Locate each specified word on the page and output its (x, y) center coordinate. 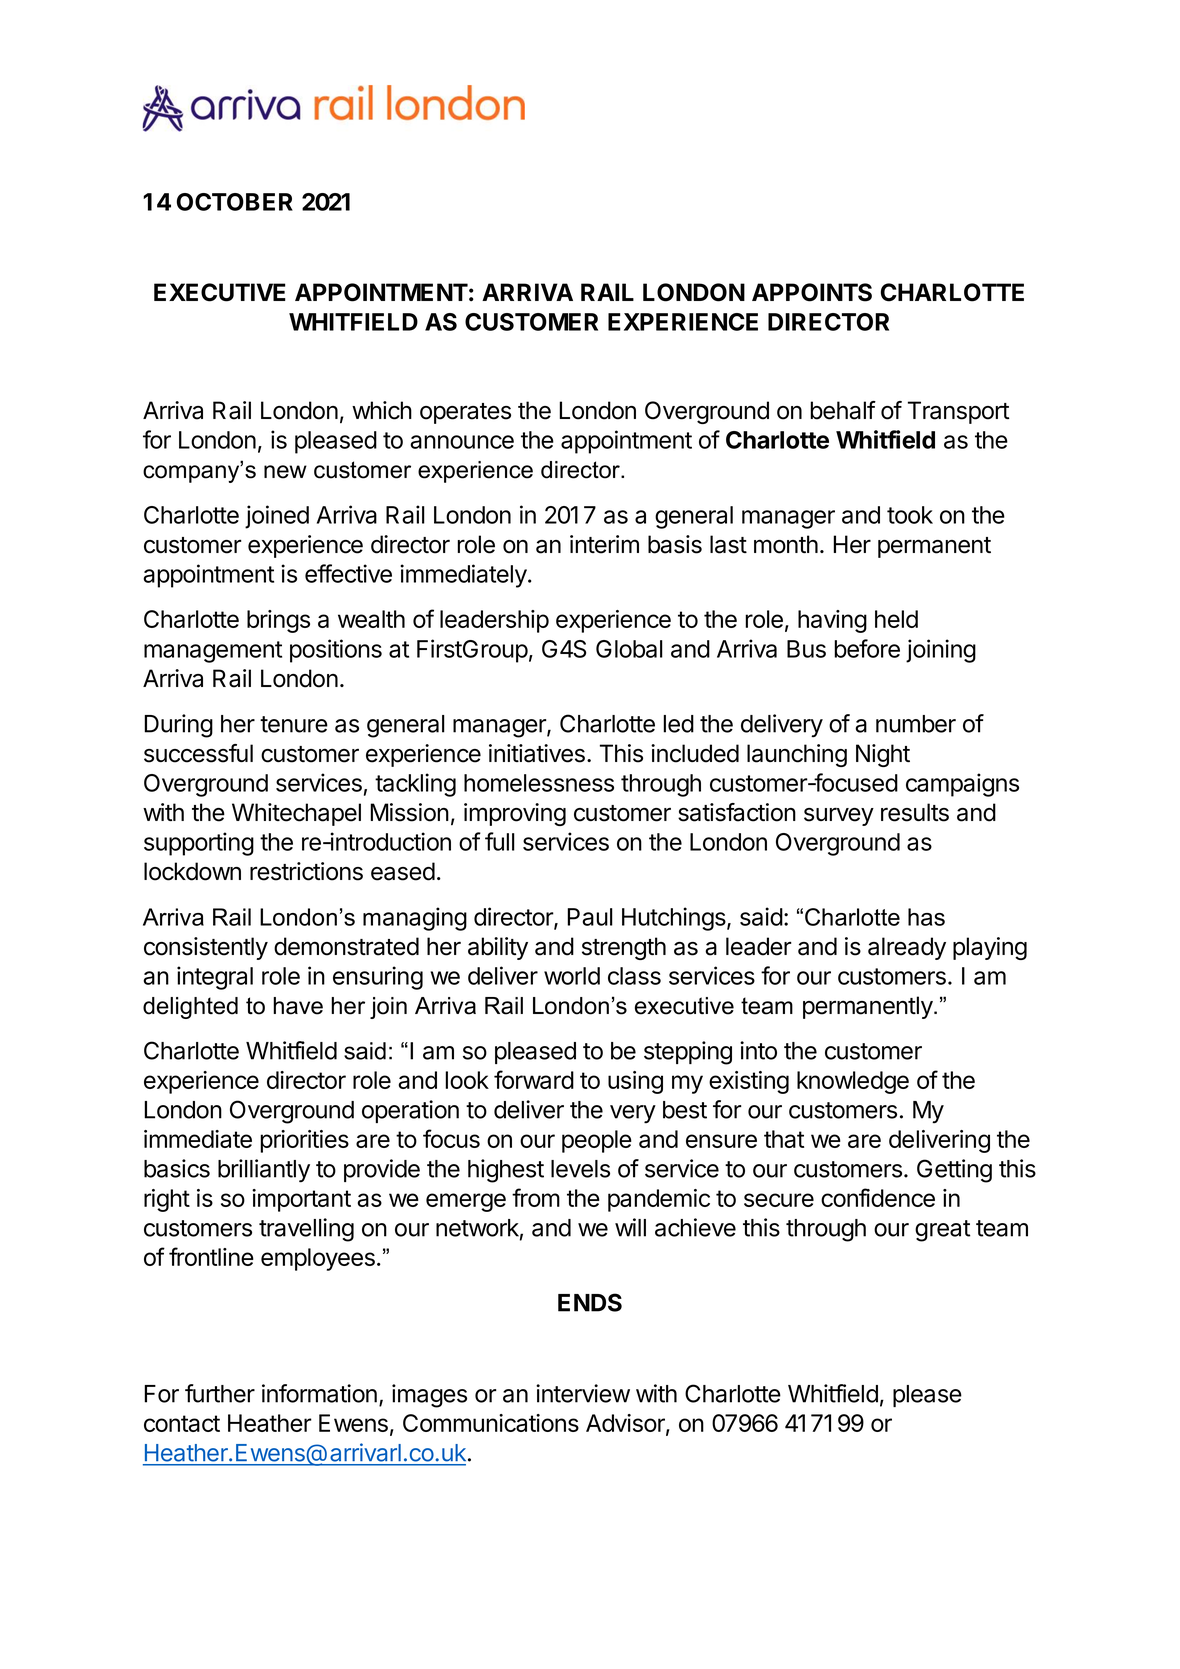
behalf (843, 410)
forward (534, 1079)
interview (583, 1393)
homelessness (539, 783)
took (910, 515)
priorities (304, 1141)
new (285, 472)
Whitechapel (296, 814)
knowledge (853, 1082)
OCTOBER (235, 202)
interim (604, 544)
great (942, 1231)
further (220, 1393)
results (915, 812)
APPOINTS (812, 292)
